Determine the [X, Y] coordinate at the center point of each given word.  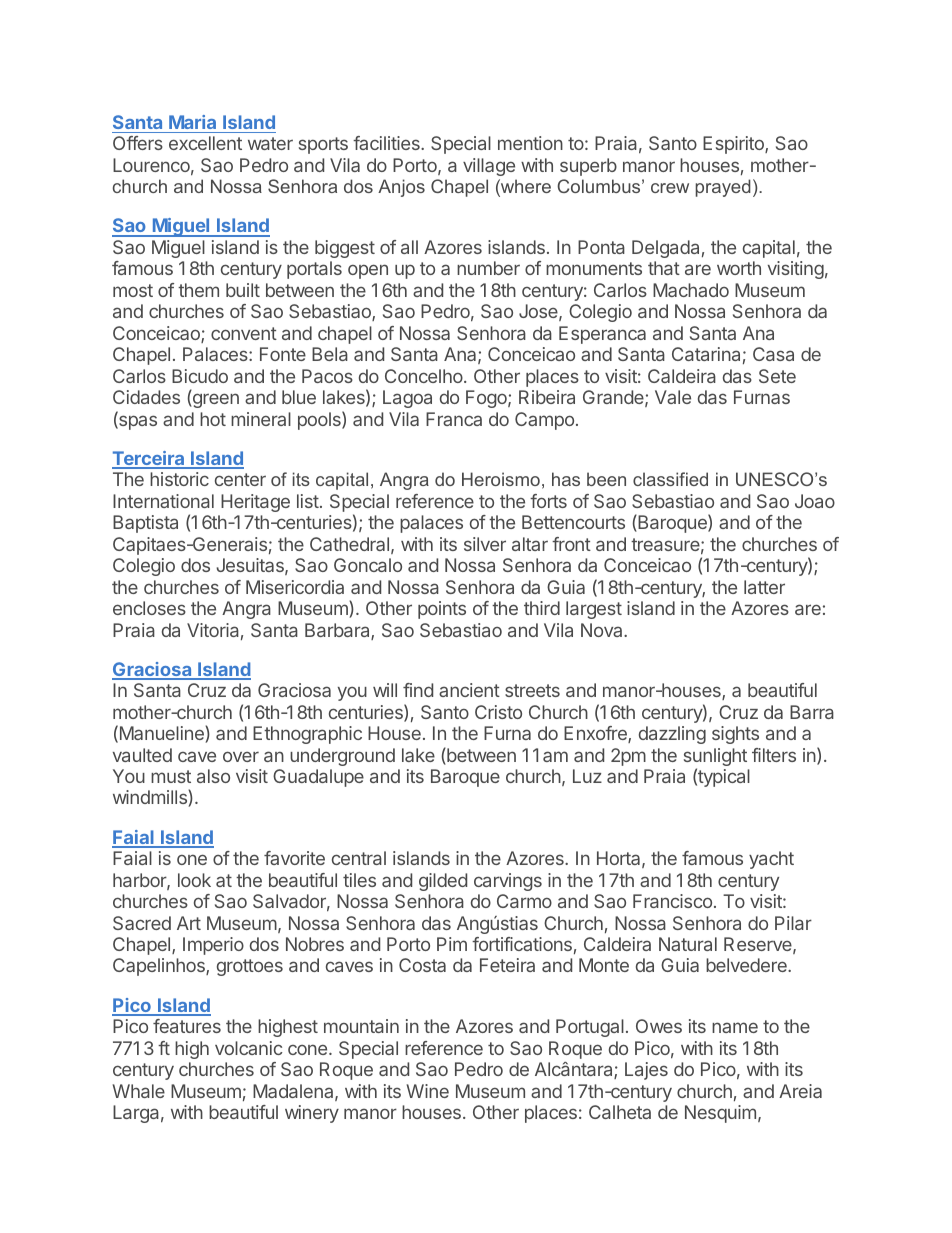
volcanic [249, 1048]
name [735, 1027]
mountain [361, 1026]
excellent [205, 143]
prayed [723, 188]
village [489, 167]
